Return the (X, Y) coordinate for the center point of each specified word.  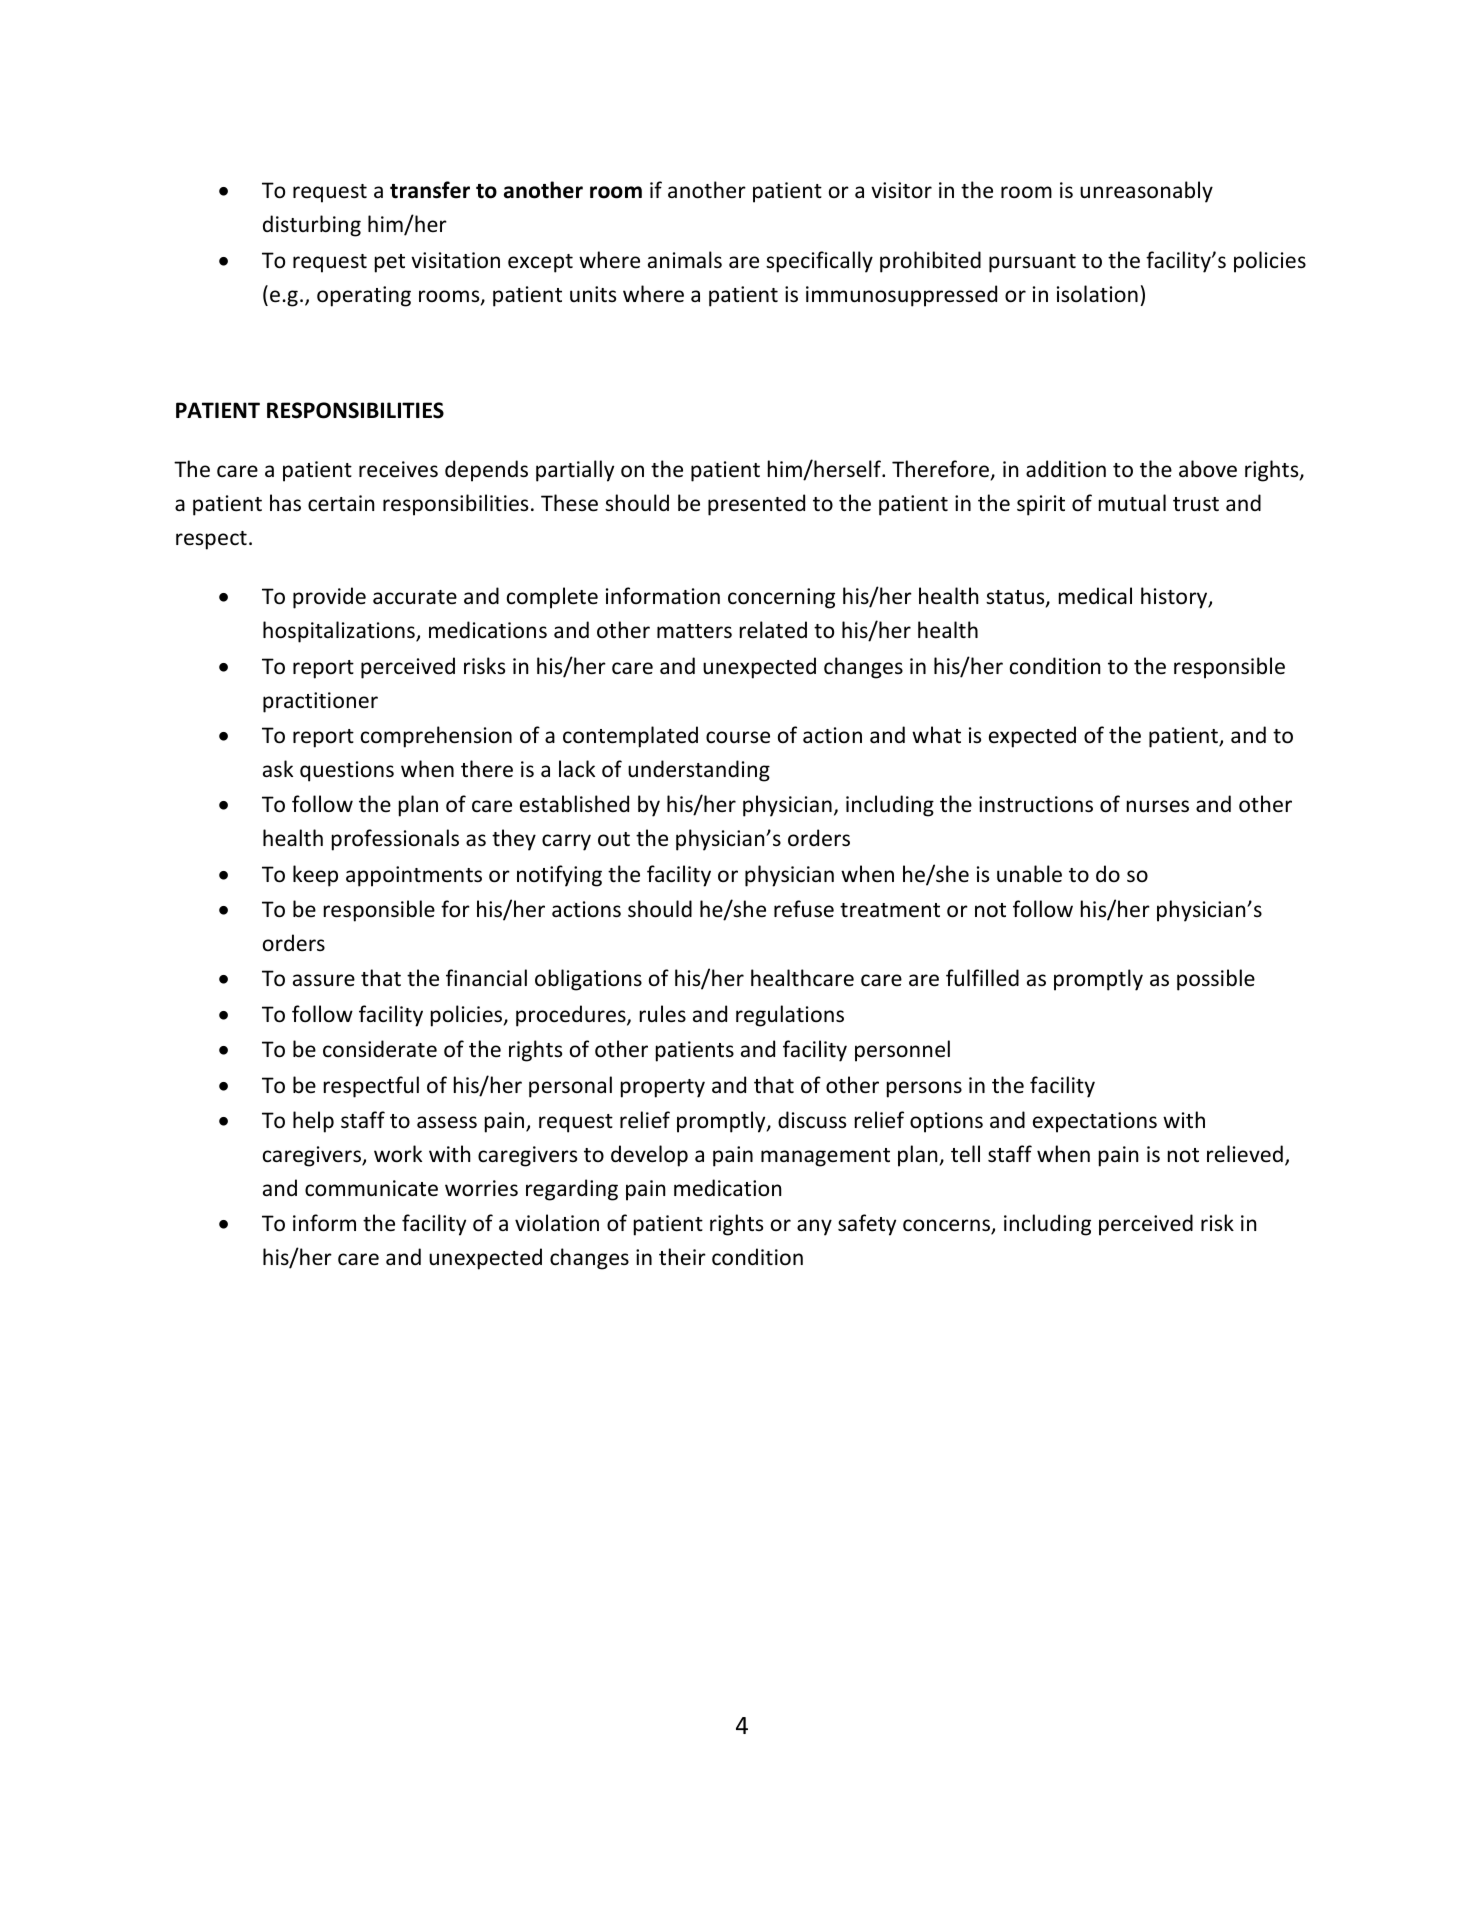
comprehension (436, 737)
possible (1216, 980)
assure (324, 980)
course (738, 737)
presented (756, 505)
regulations (790, 1016)
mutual (1132, 502)
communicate (371, 1188)
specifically (819, 262)
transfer (430, 190)
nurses (1158, 806)
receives (398, 469)
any (814, 1227)
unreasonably (1146, 192)
